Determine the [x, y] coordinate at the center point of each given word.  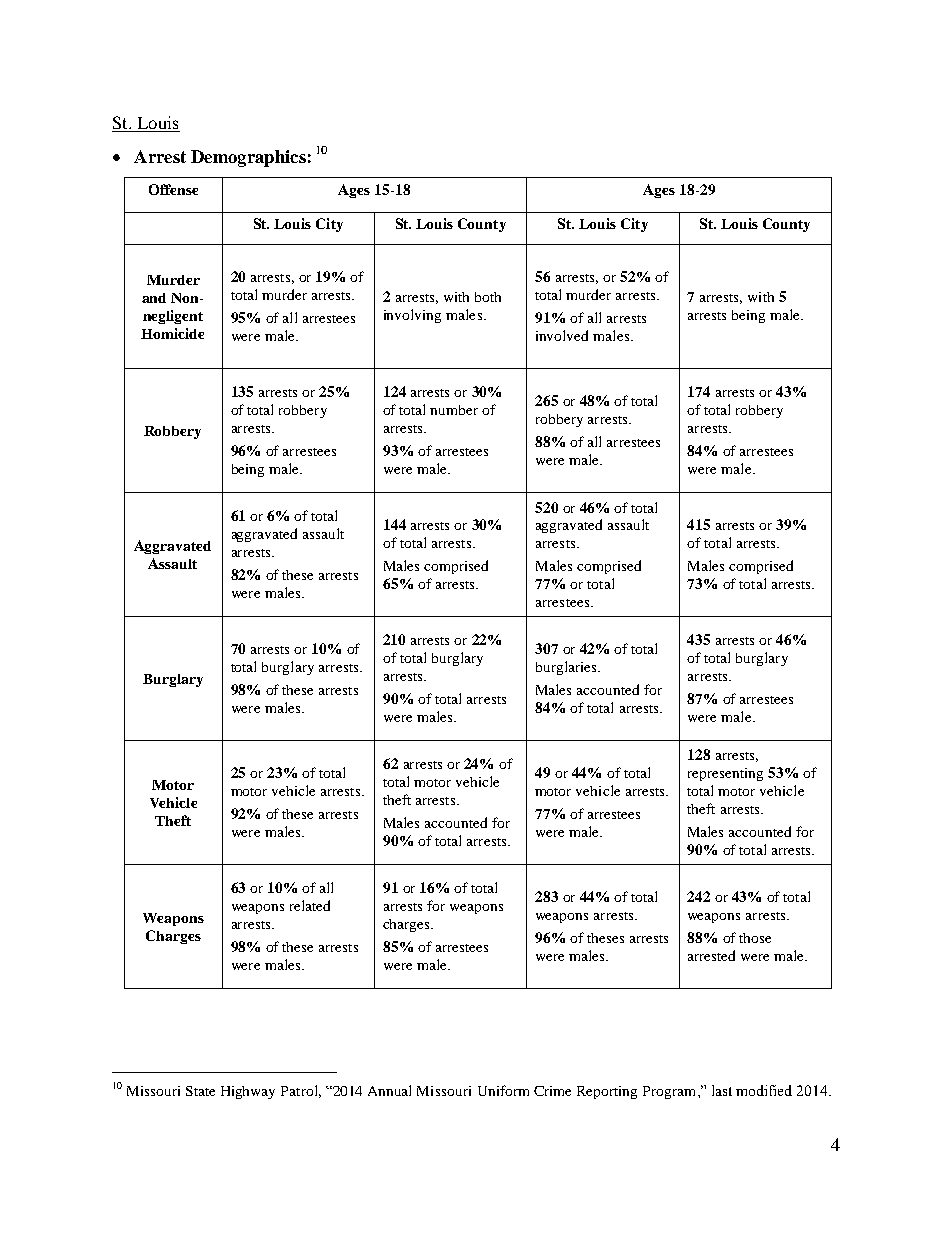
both [488, 297]
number [454, 410]
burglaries [567, 668]
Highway [248, 1092]
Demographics [248, 158]
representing [725, 774]
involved [562, 335]
